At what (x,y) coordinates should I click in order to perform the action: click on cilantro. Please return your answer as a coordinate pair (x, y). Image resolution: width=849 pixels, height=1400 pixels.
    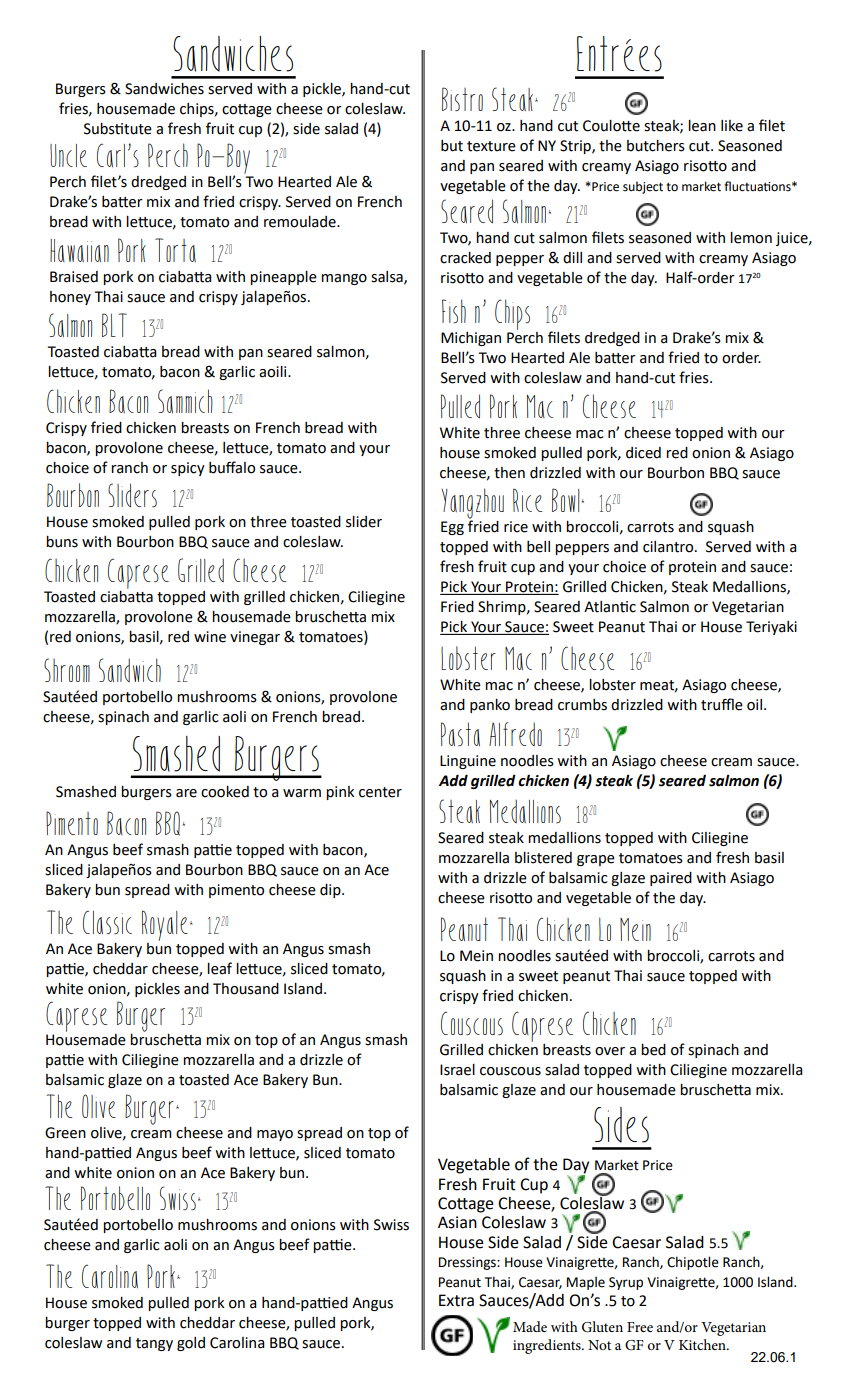
    Looking at the image, I should click on (669, 547).
